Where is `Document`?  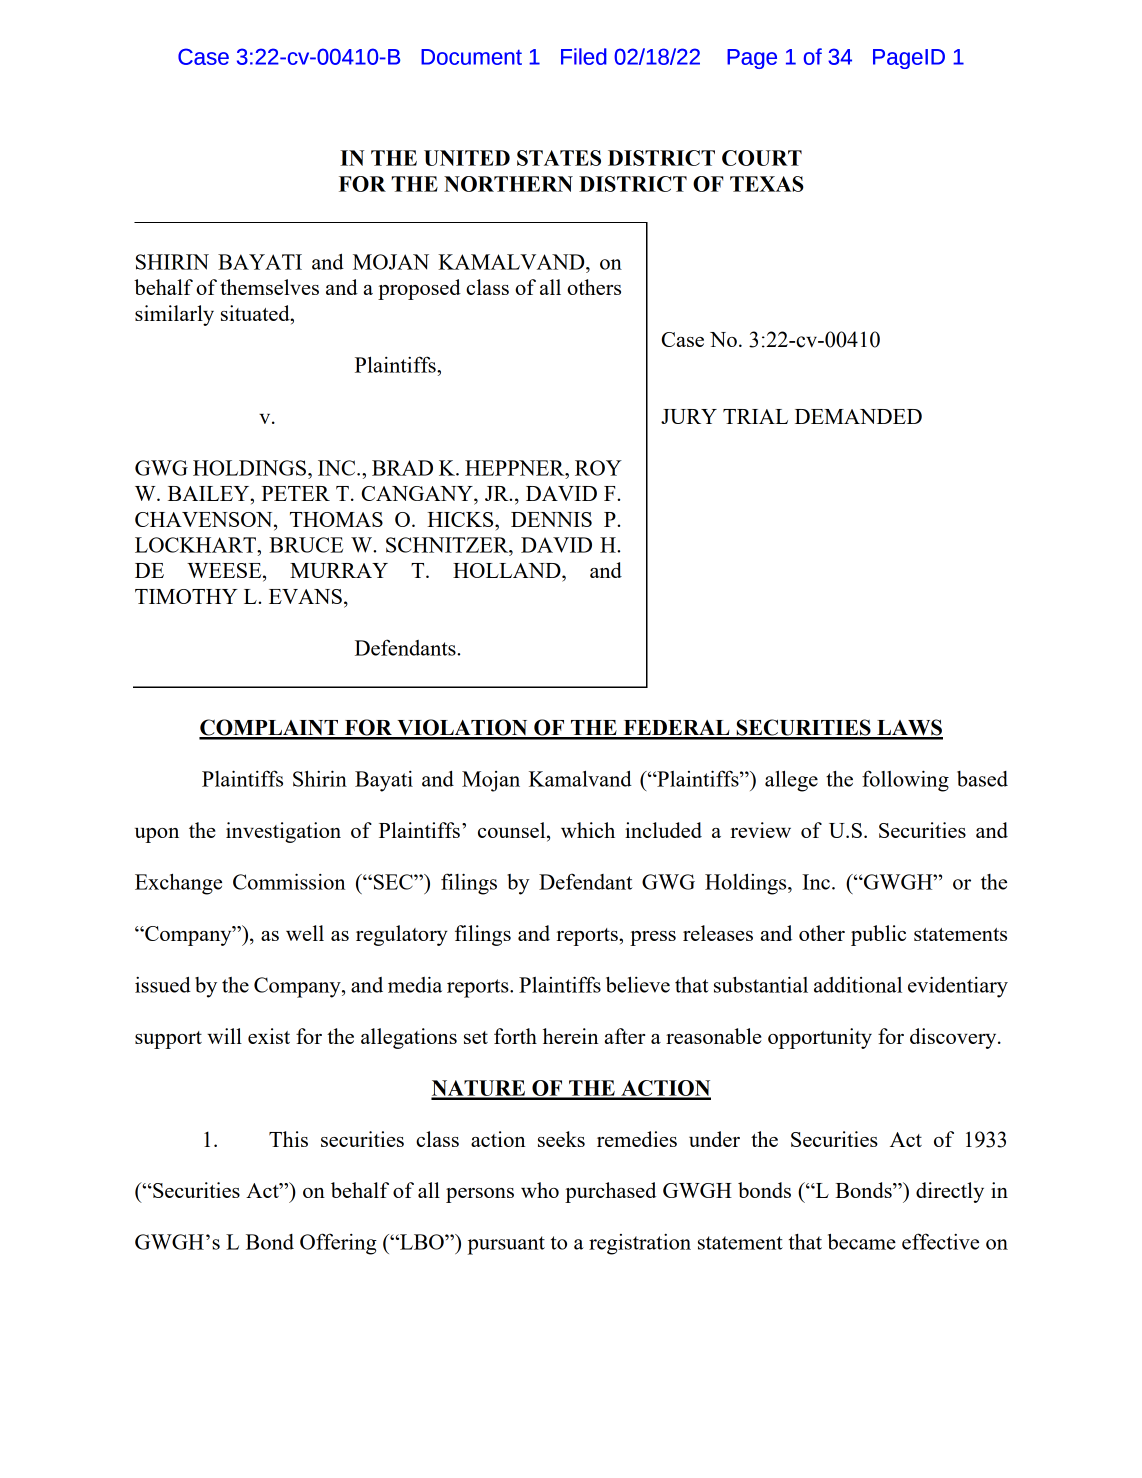 Document is located at coordinates (471, 57).
